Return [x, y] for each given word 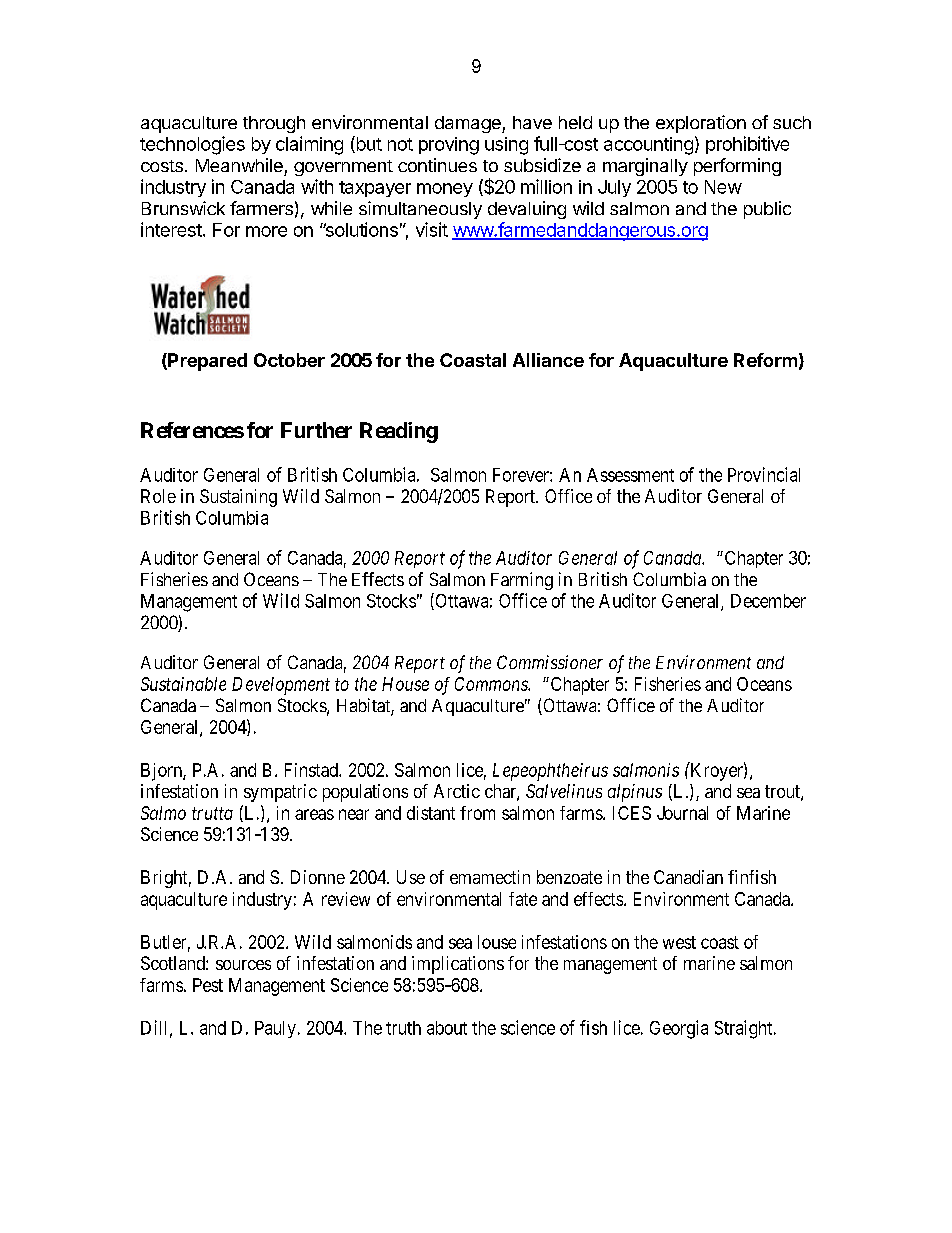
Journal [682, 813]
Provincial [764, 474]
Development [281, 686]
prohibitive [747, 145]
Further [316, 430]
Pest [208, 985]
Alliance [548, 360]
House [405, 684]
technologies [192, 145]
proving [449, 146]
